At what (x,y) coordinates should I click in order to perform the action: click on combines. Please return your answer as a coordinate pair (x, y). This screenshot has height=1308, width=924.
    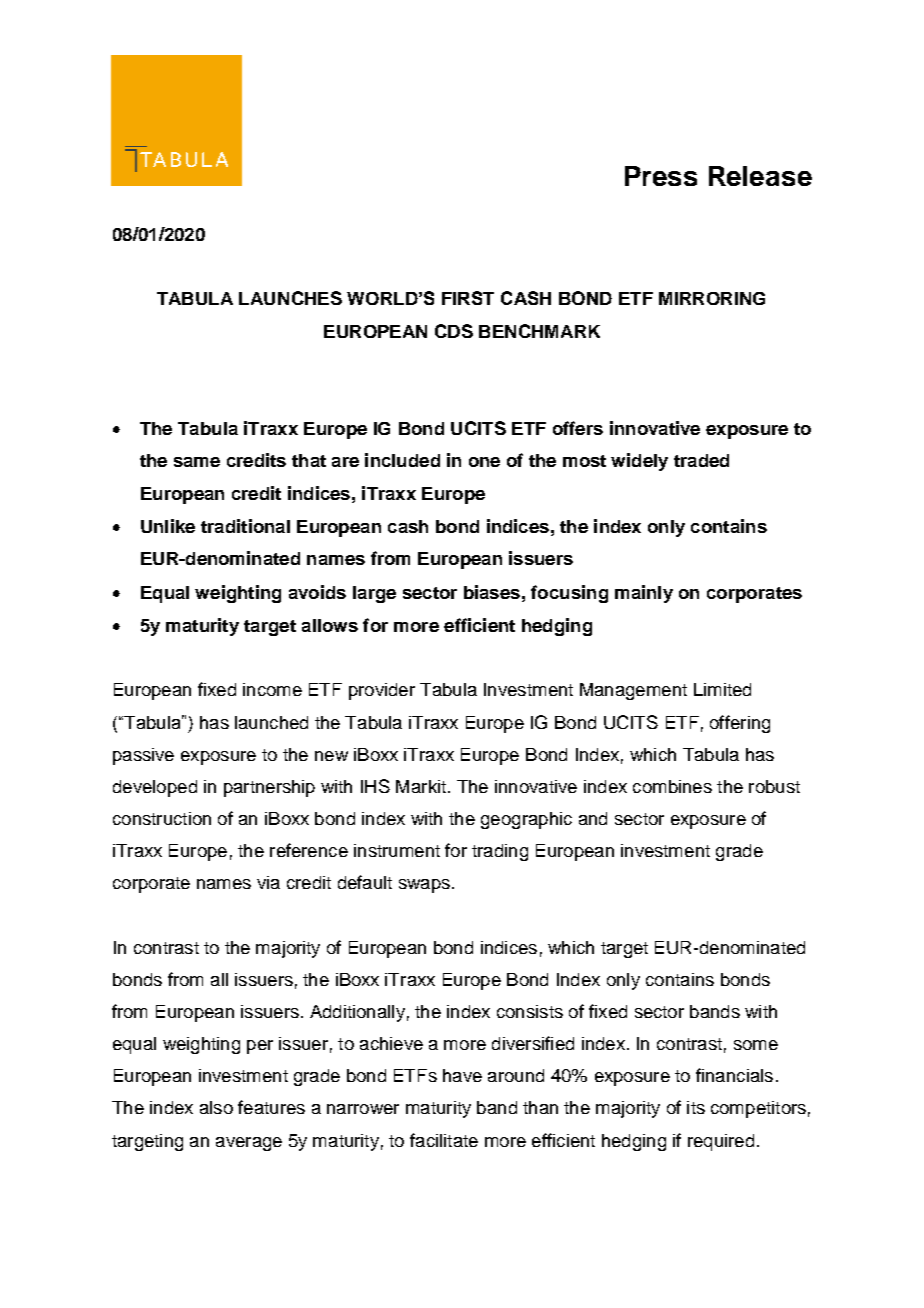
    Looking at the image, I should click on (672, 786).
